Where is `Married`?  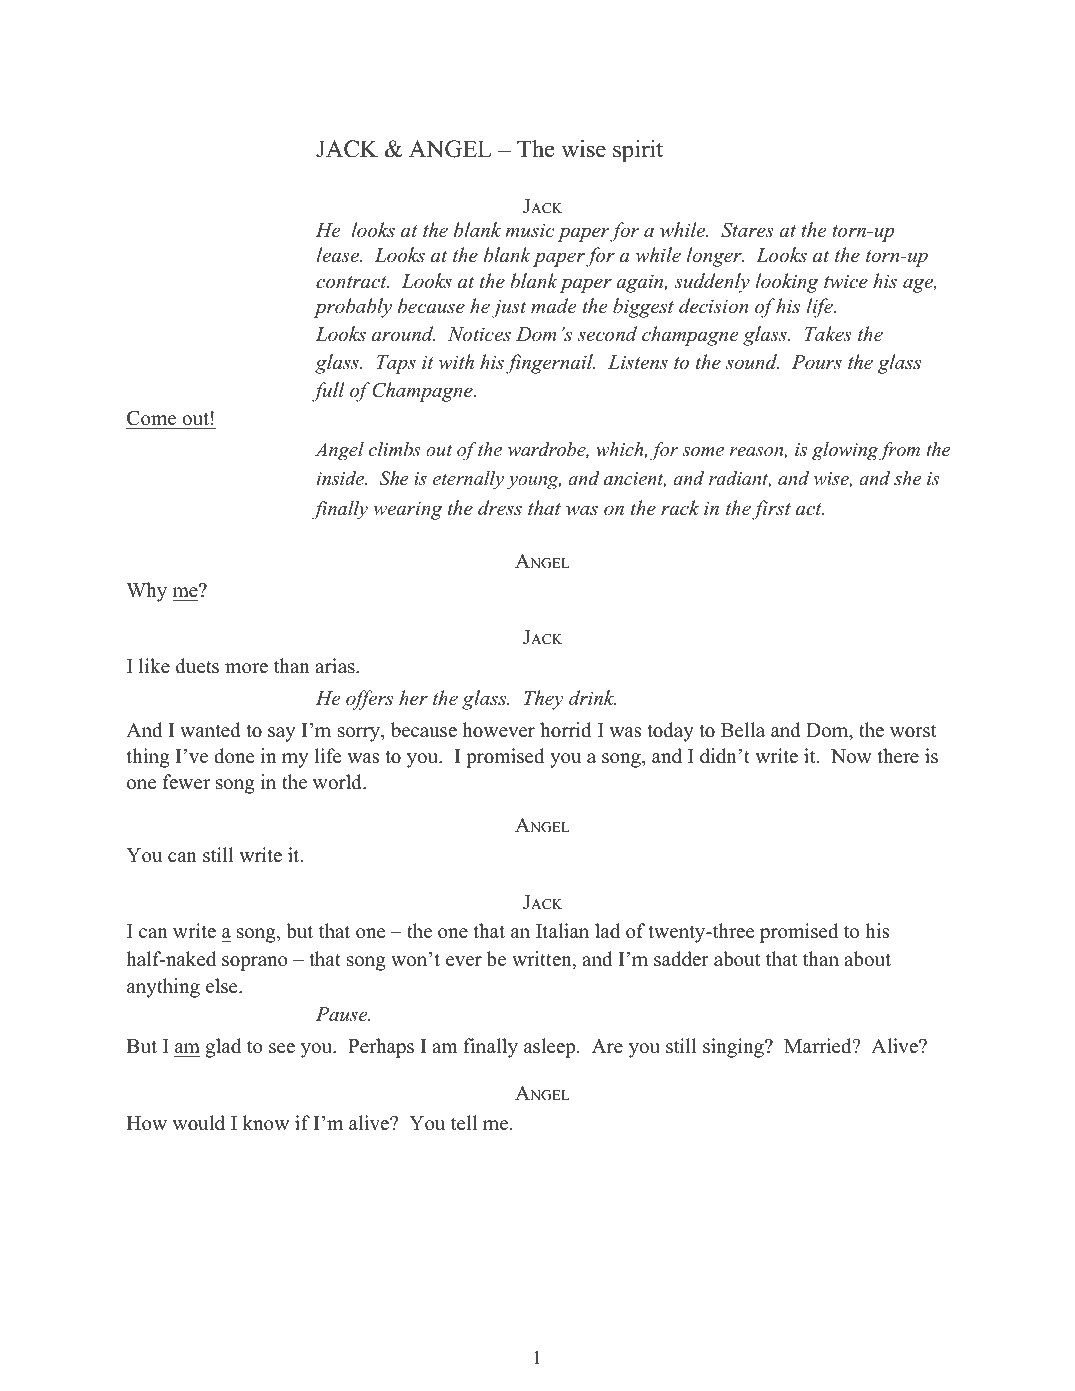
Married is located at coordinates (819, 1046).
